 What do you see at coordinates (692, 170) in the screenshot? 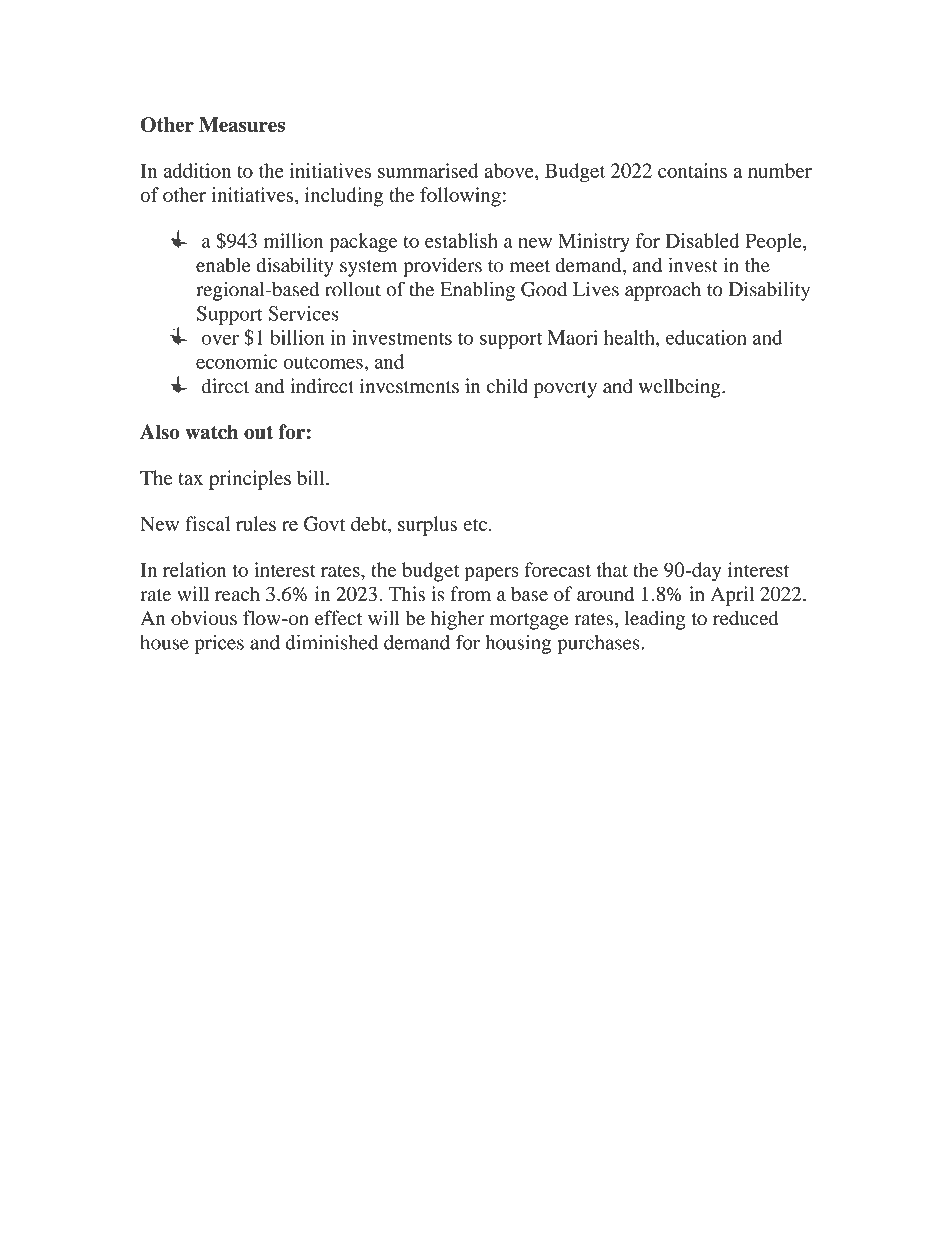
I see `contains` at bounding box center [692, 170].
